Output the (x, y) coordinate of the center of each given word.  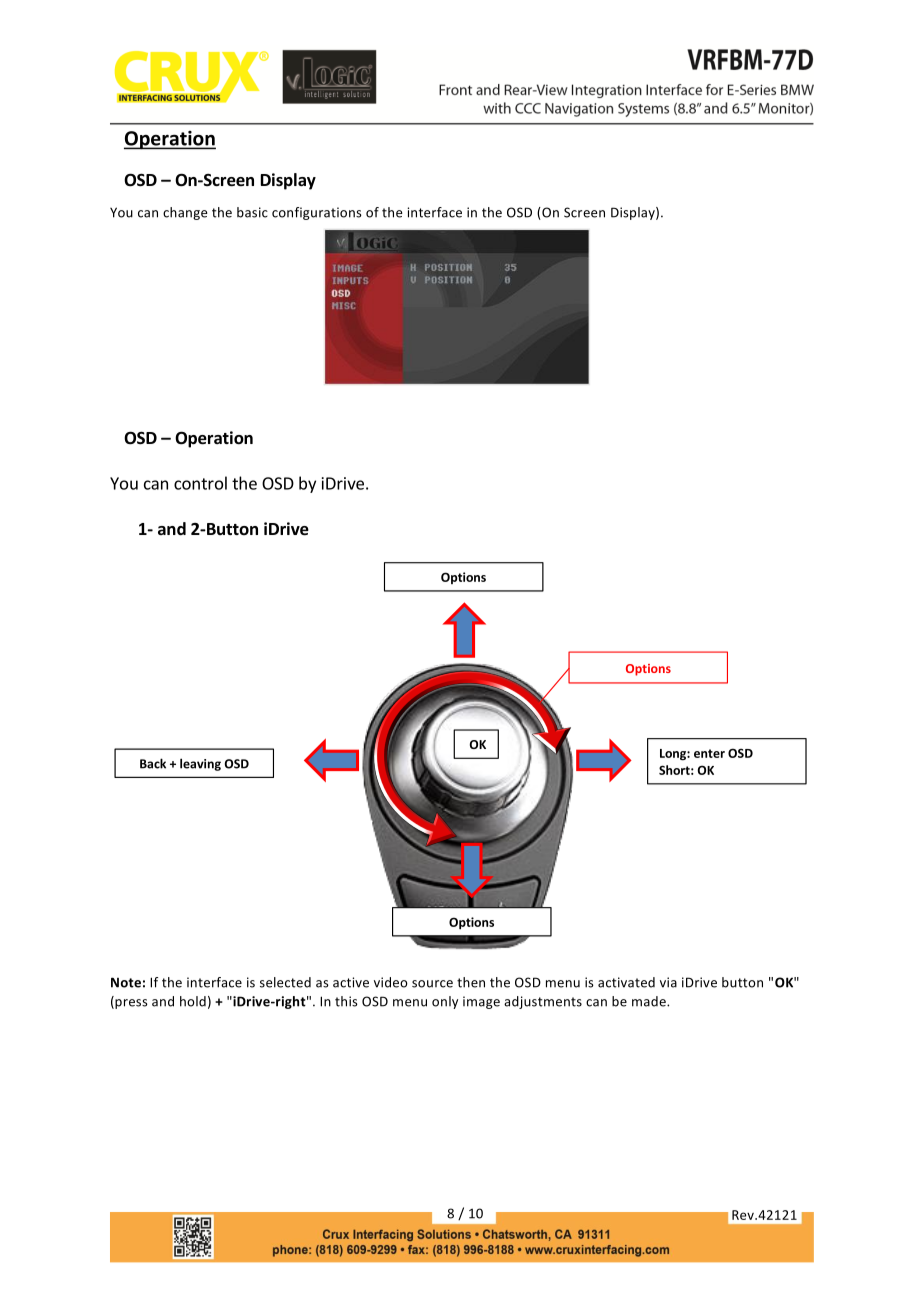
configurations (317, 213)
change (185, 213)
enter (709, 753)
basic (252, 212)
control (200, 483)
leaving (200, 764)
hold (193, 1001)
